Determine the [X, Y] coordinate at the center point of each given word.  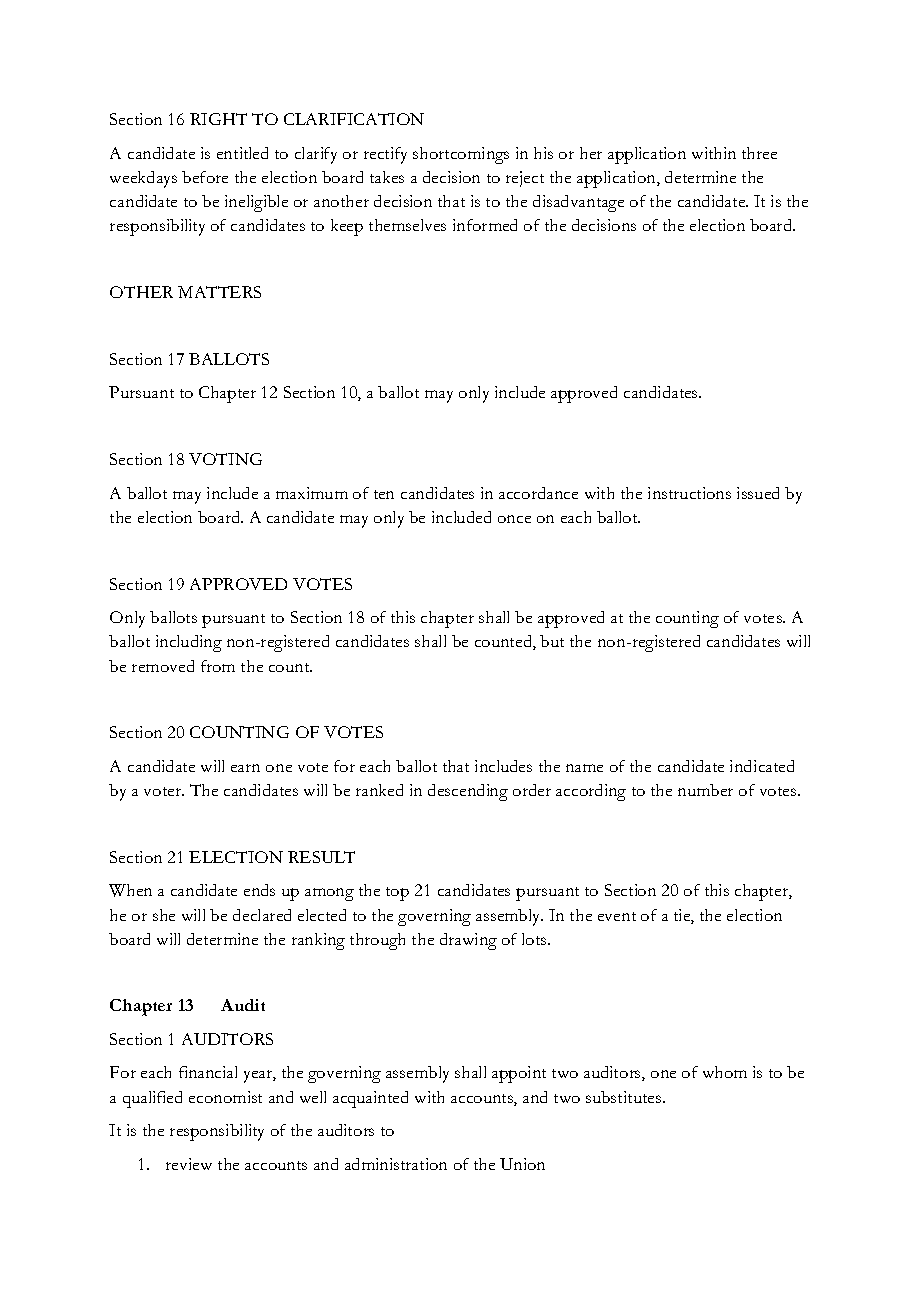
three [759, 153]
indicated [762, 766]
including [189, 643]
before [205, 177]
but [552, 641]
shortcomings [461, 155]
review [189, 1164]
